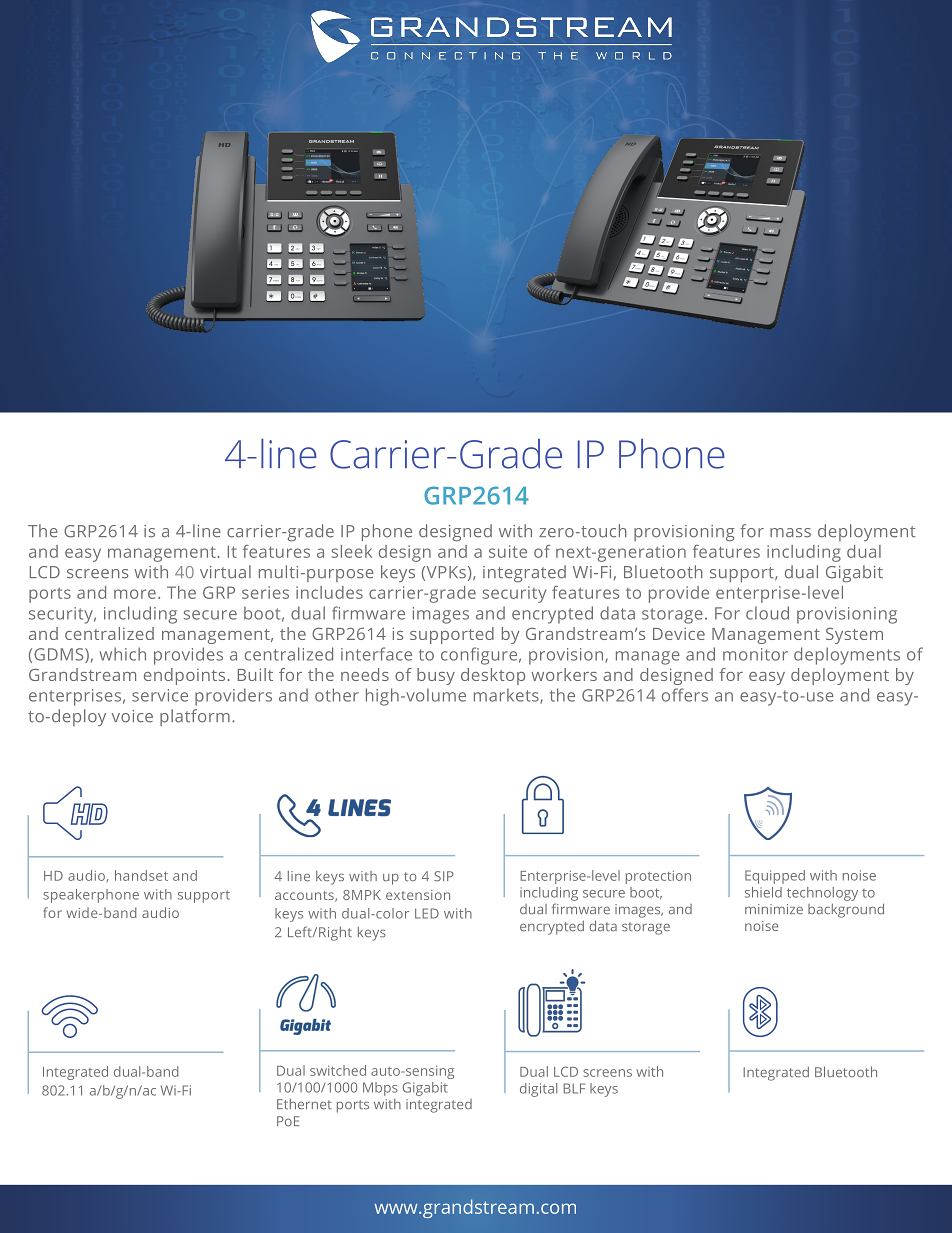  What do you see at coordinates (141, 875) in the screenshot?
I see `handset` at bounding box center [141, 875].
